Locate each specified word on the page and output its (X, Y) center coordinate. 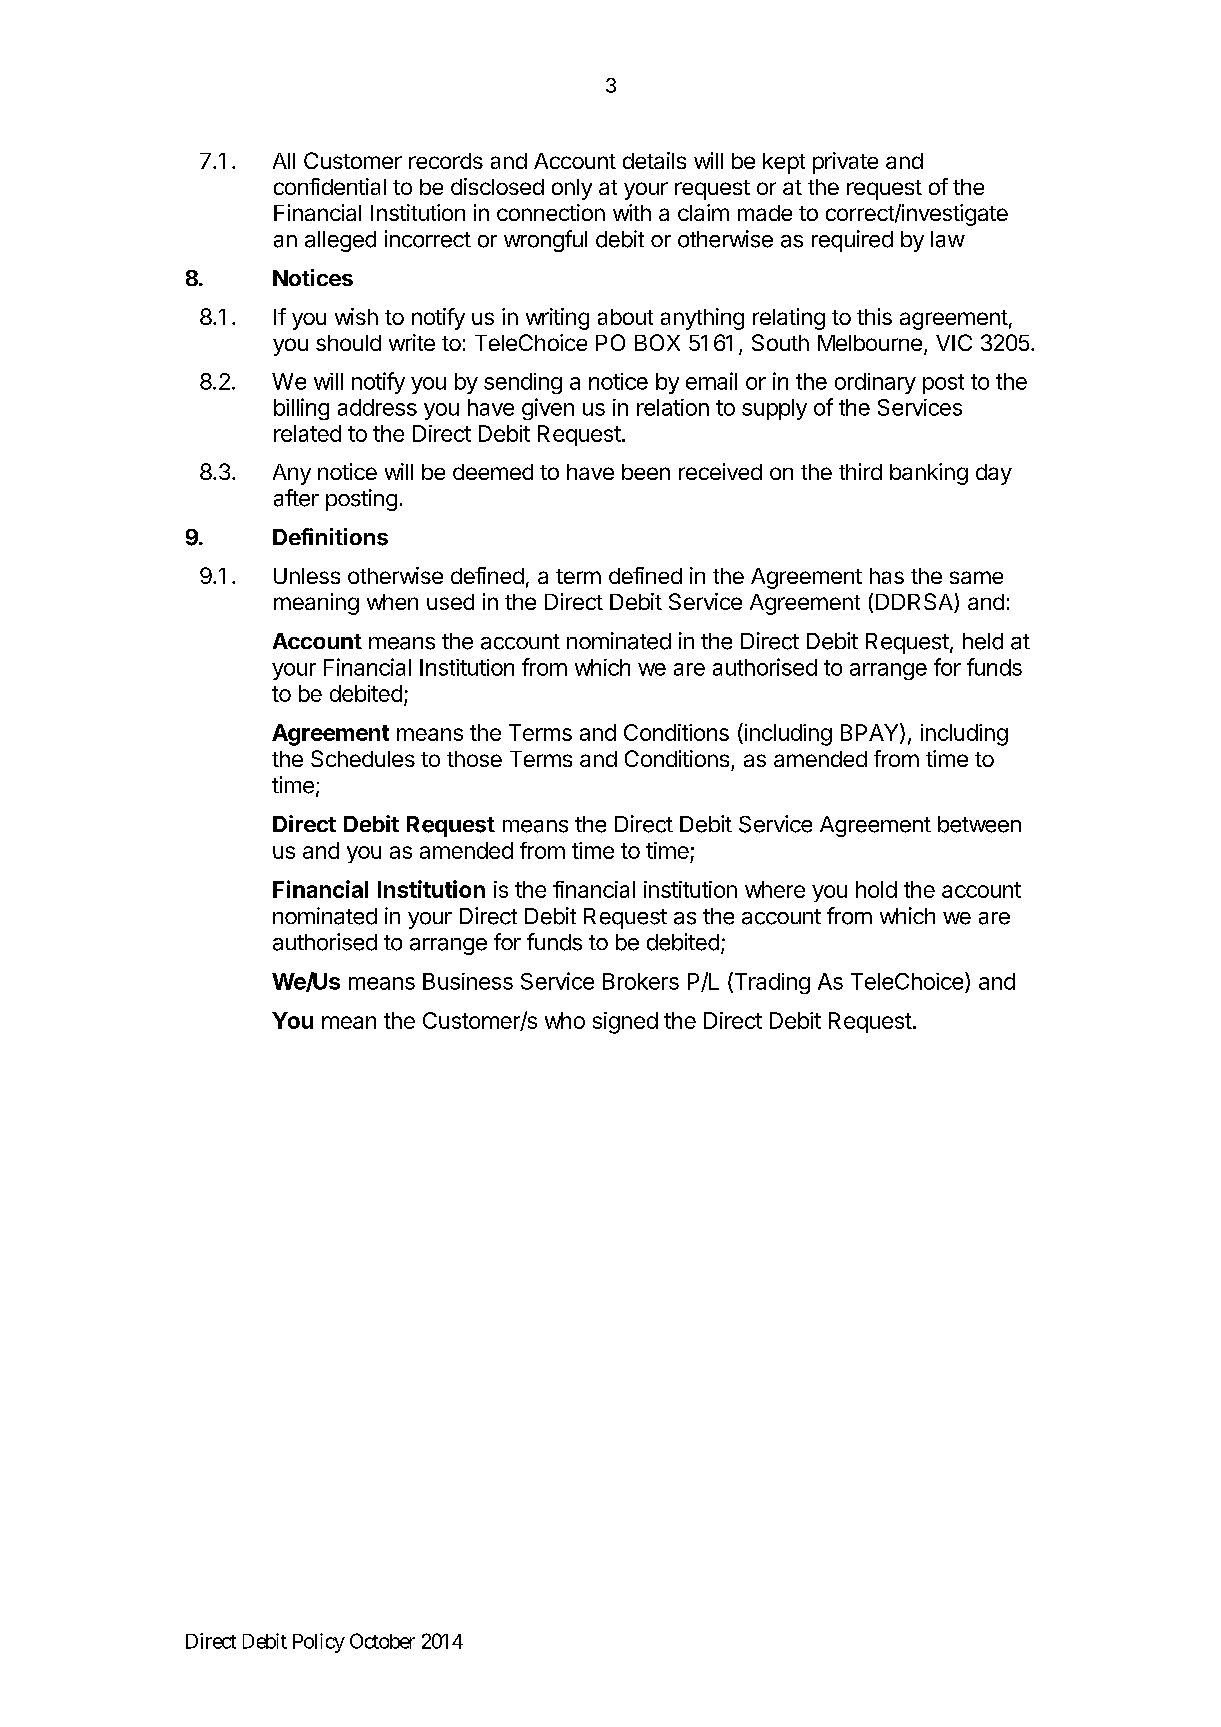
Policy (319, 1643)
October (382, 1641)
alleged (340, 241)
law (948, 239)
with (632, 212)
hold (876, 889)
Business (468, 981)
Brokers (641, 981)
